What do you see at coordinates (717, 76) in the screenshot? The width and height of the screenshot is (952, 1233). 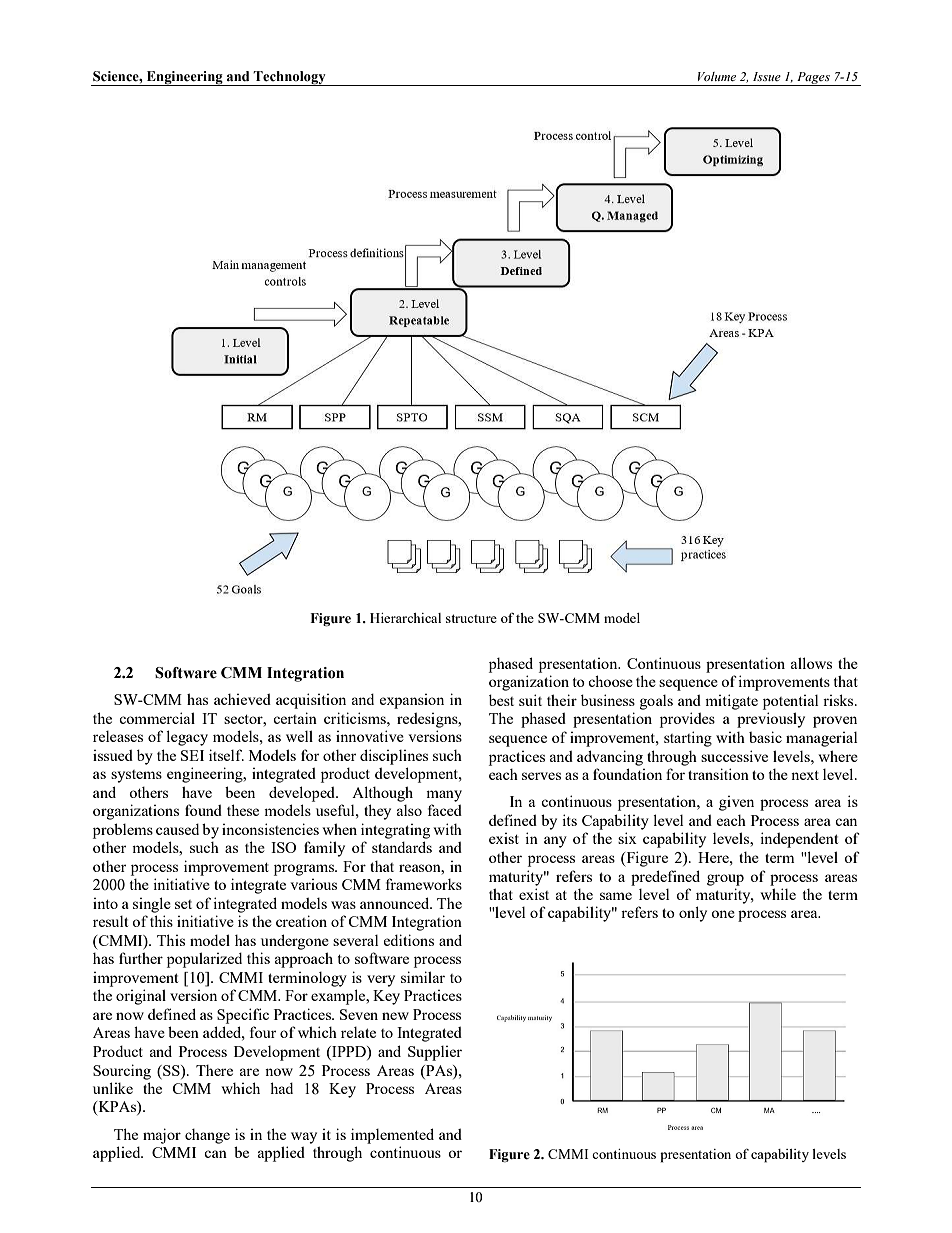 I see `Volume` at bounding box center [717, 76].
